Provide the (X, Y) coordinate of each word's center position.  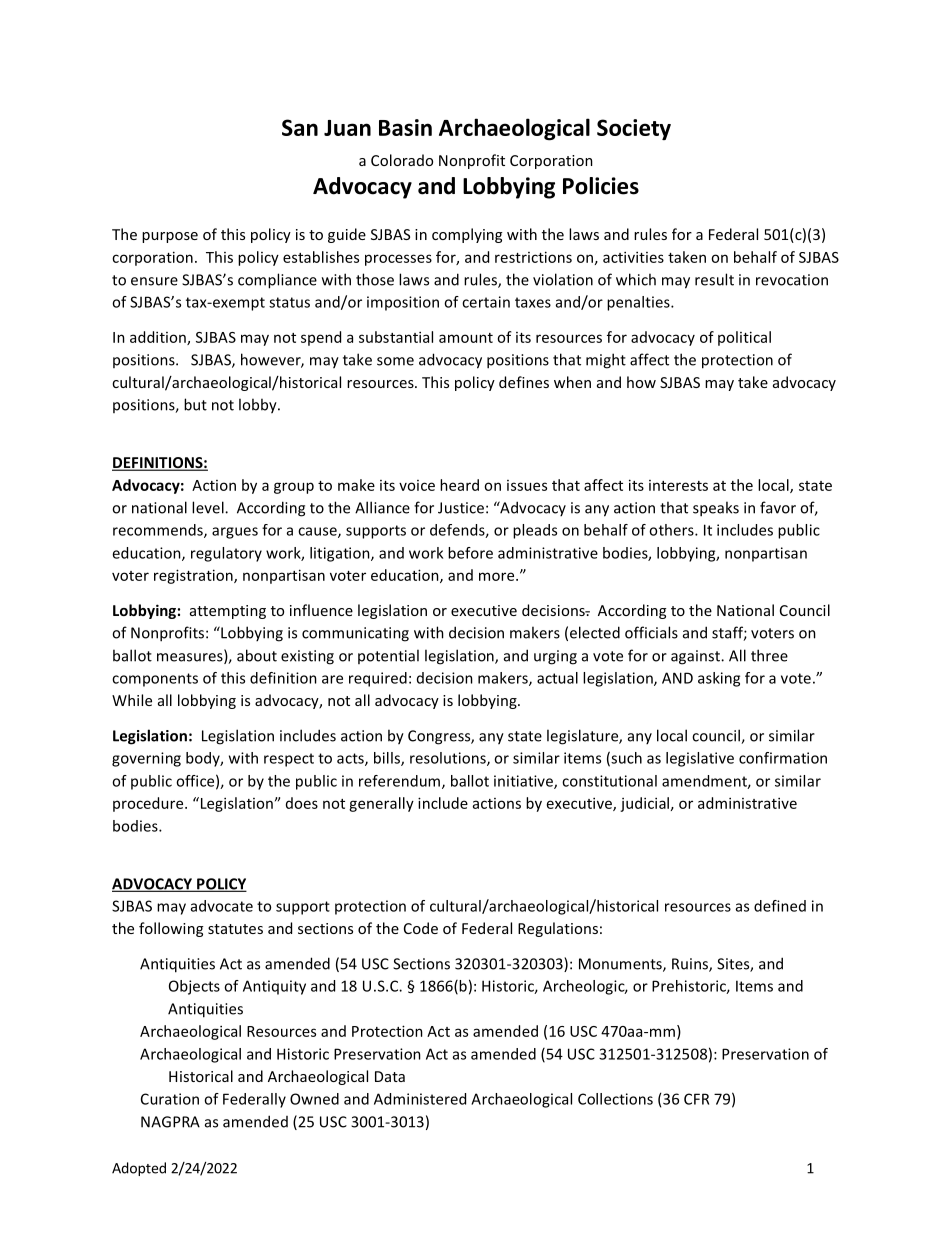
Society (634, 129)
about (257, 655)
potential (388, 656)
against (696, 657)
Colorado (402, 160)
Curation (170, 1099)
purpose (170, 237)
